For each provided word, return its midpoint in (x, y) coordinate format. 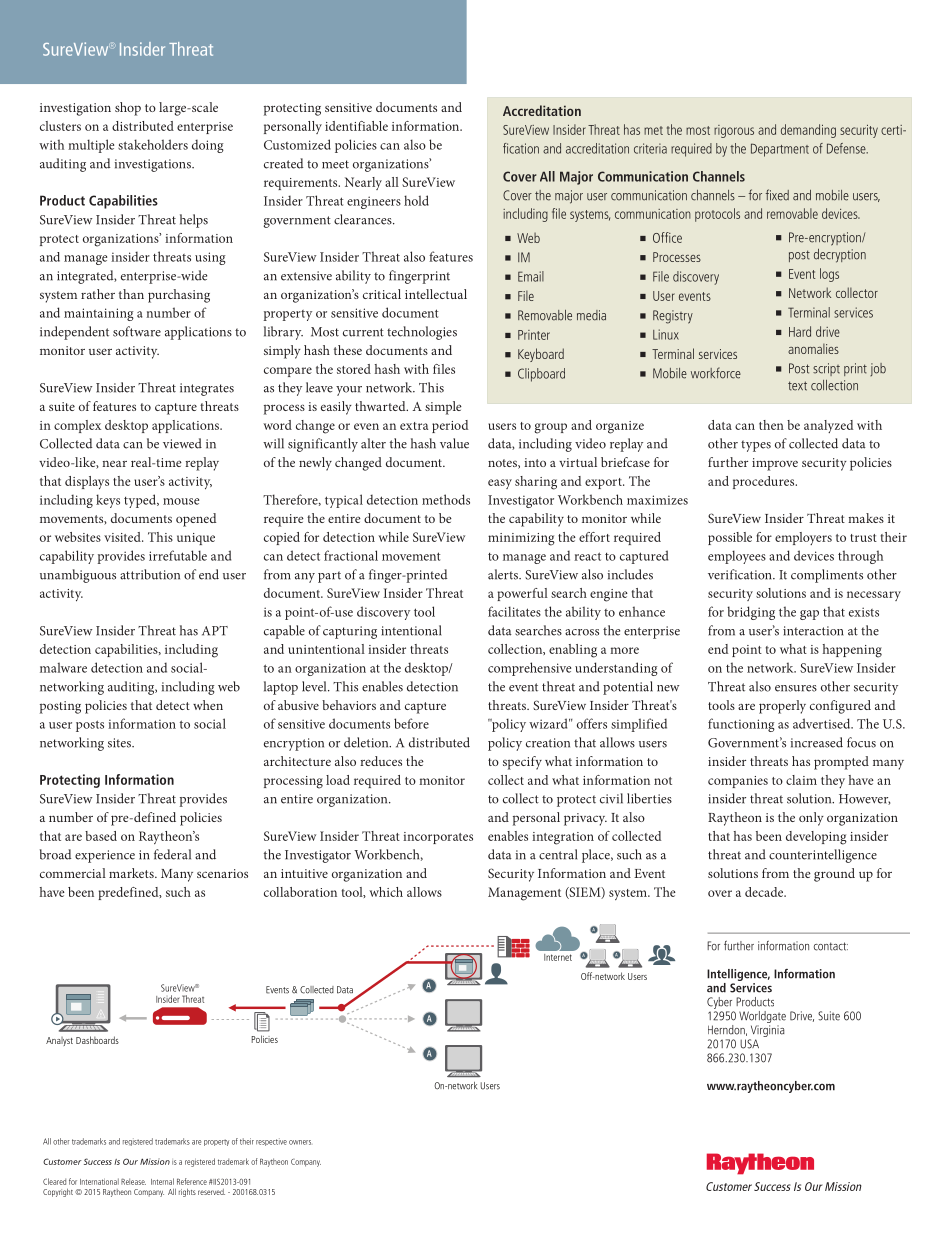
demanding (808, 131)
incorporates (438, 838)
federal (172, 854)
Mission (155, 1161)
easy (500, 484)
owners (300, 1142)
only (811, 819)
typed (141, 501)
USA (749, 1044)
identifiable (356, 126)
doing (208, 146)
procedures (765, 482)
